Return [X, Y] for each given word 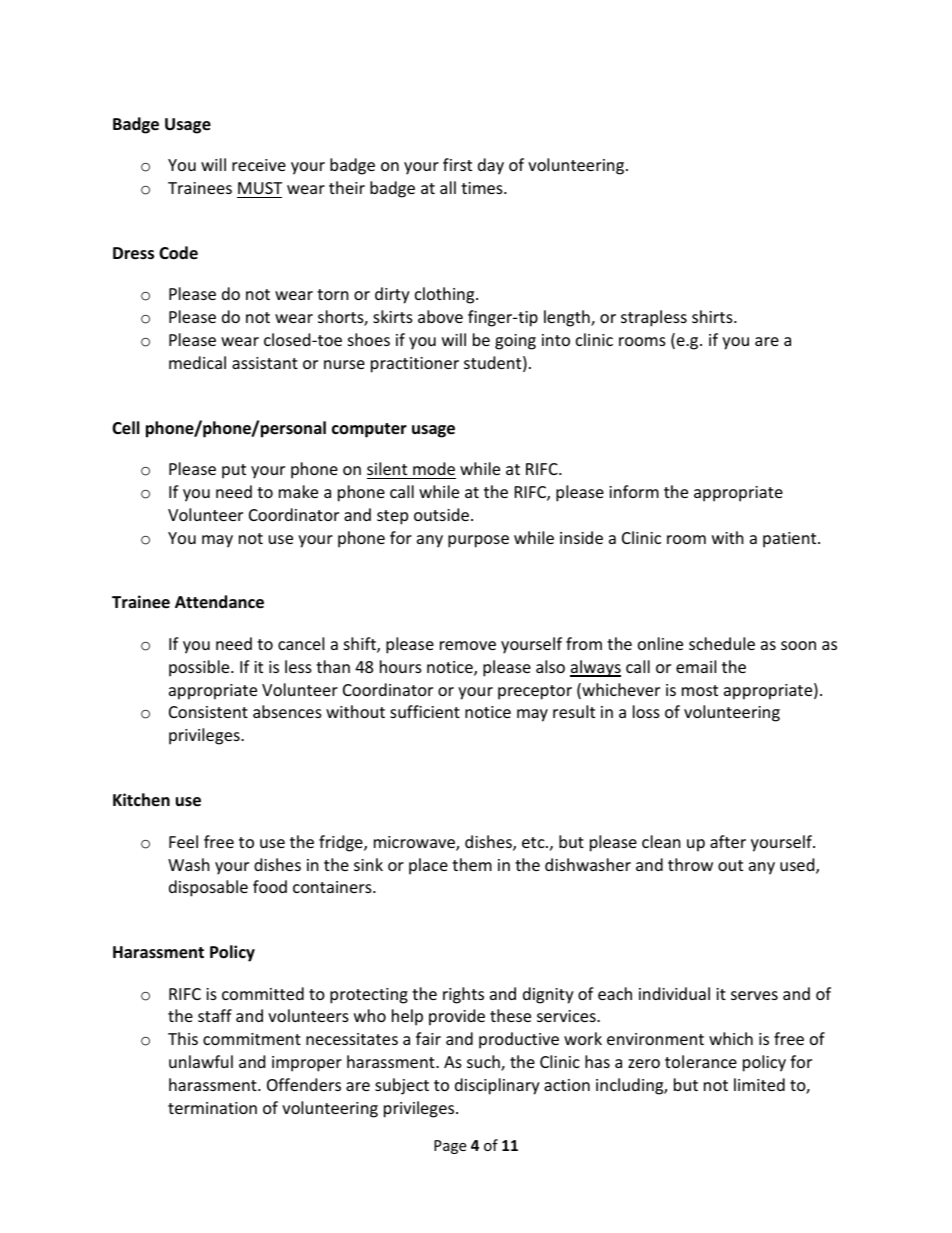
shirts [713, 316]
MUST [260, 188]
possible [200, 668]
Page [450, 1147]
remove [468, 645]
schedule [722, 643]
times [483, 188]
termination [212, 1108]
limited [759, 1084]
